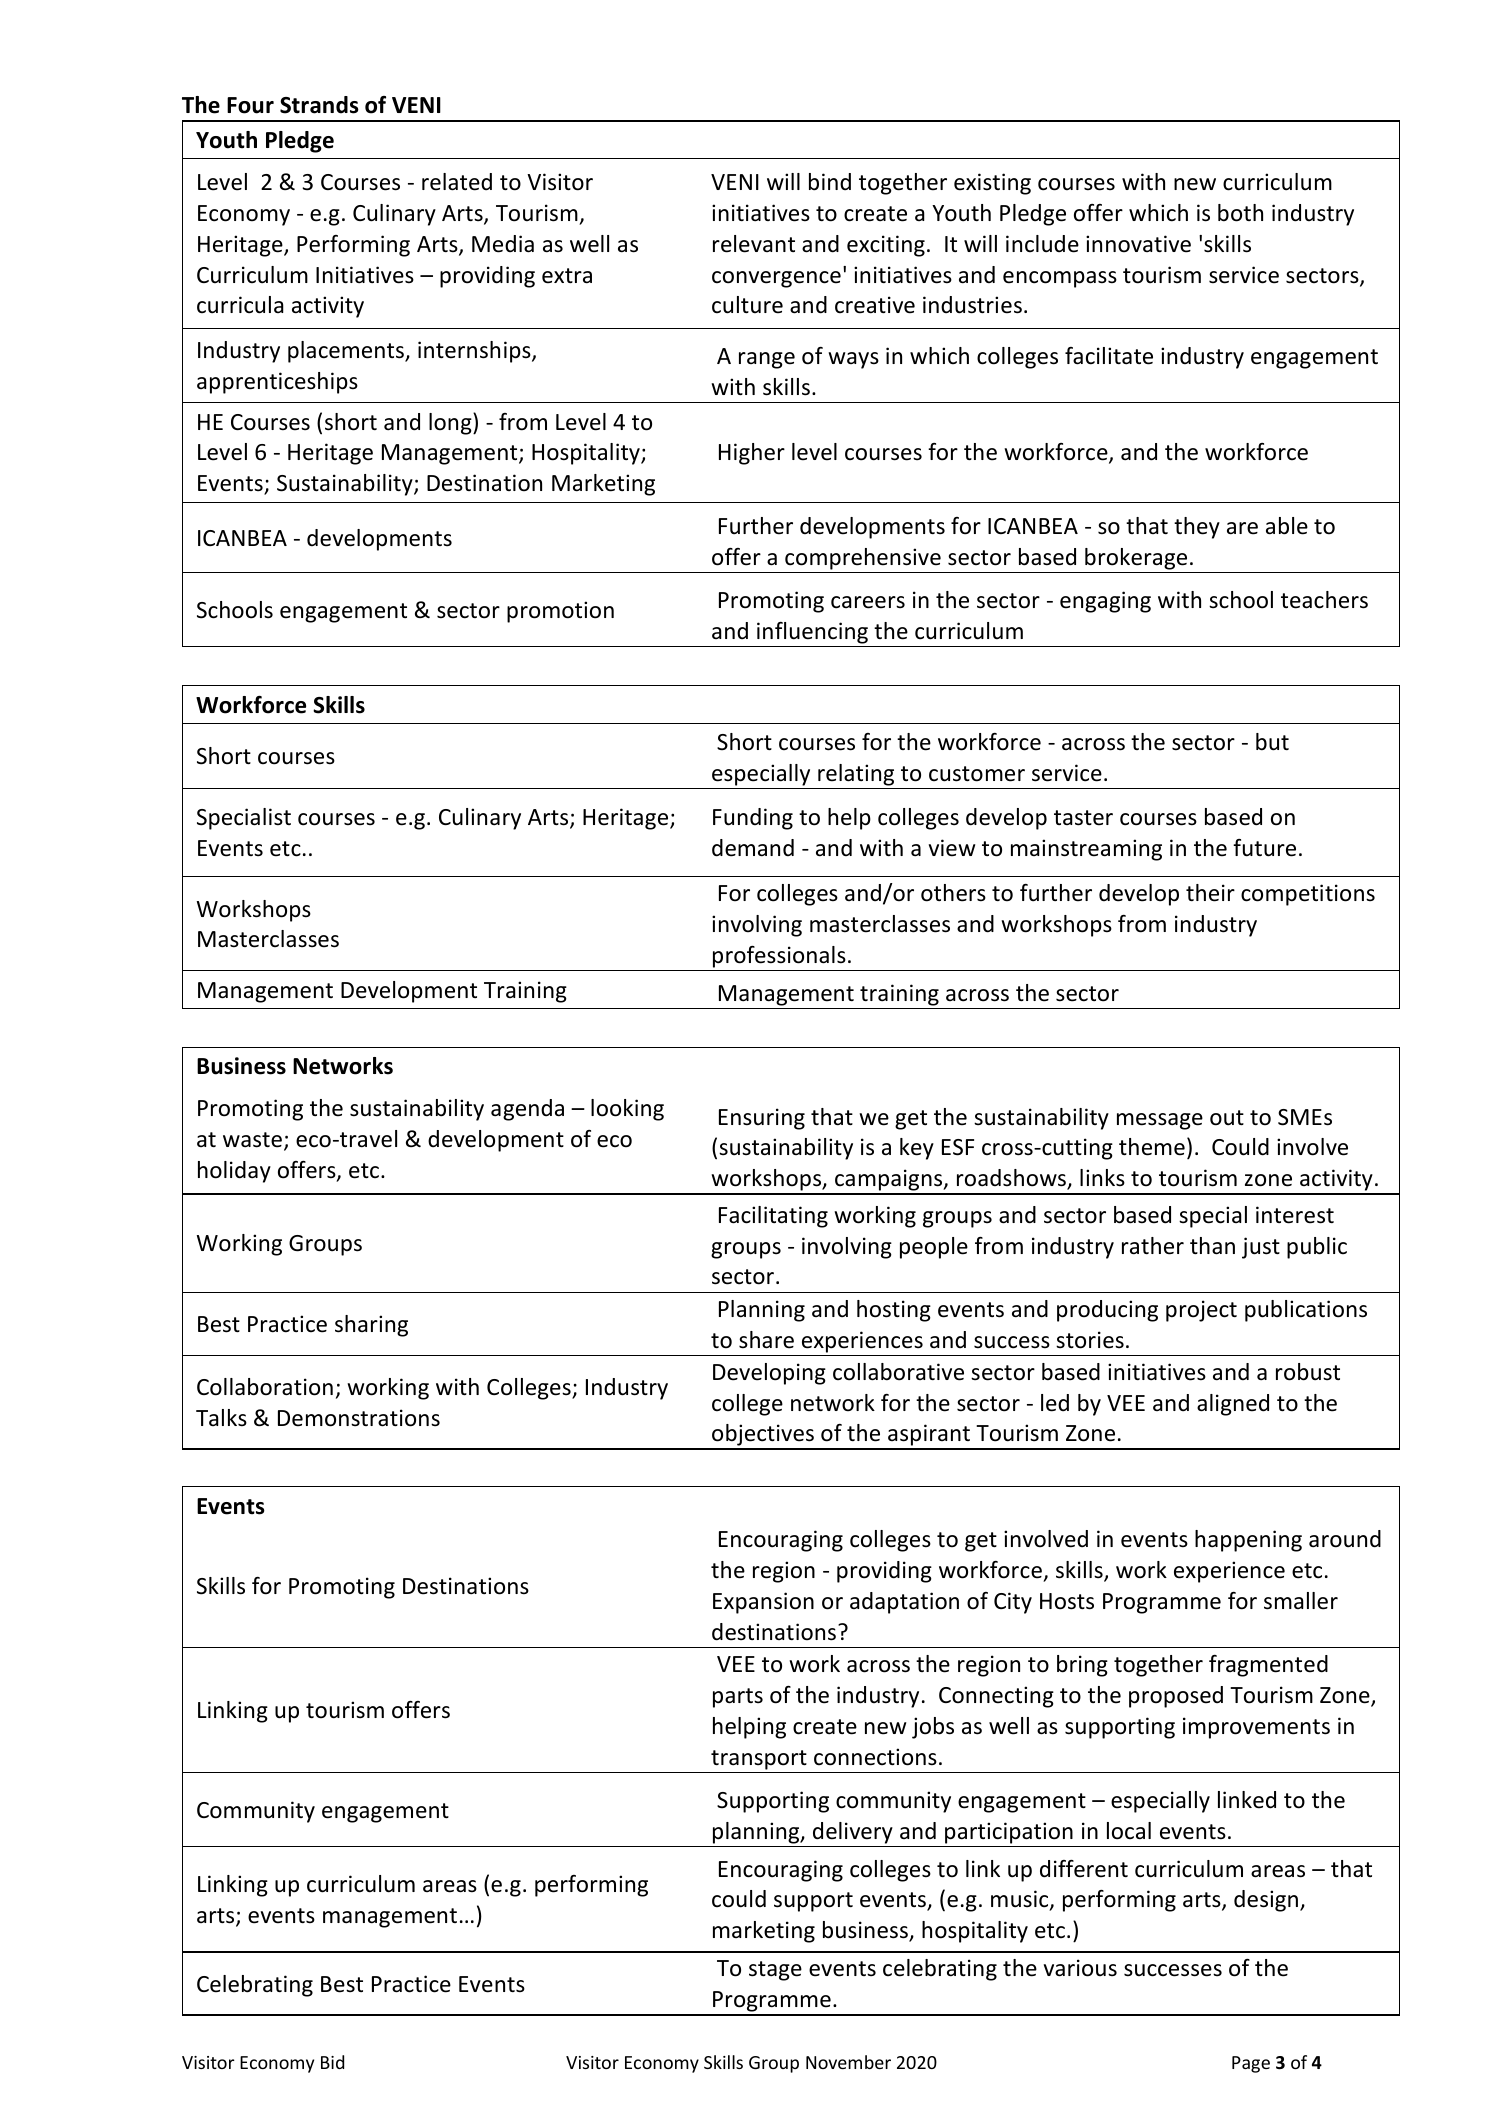 Image resolution: width=1503 pixels, height=2126 pixels. Describe the element at coordinates (775, 1971) in the screenshot. I see `stage` at that location.
